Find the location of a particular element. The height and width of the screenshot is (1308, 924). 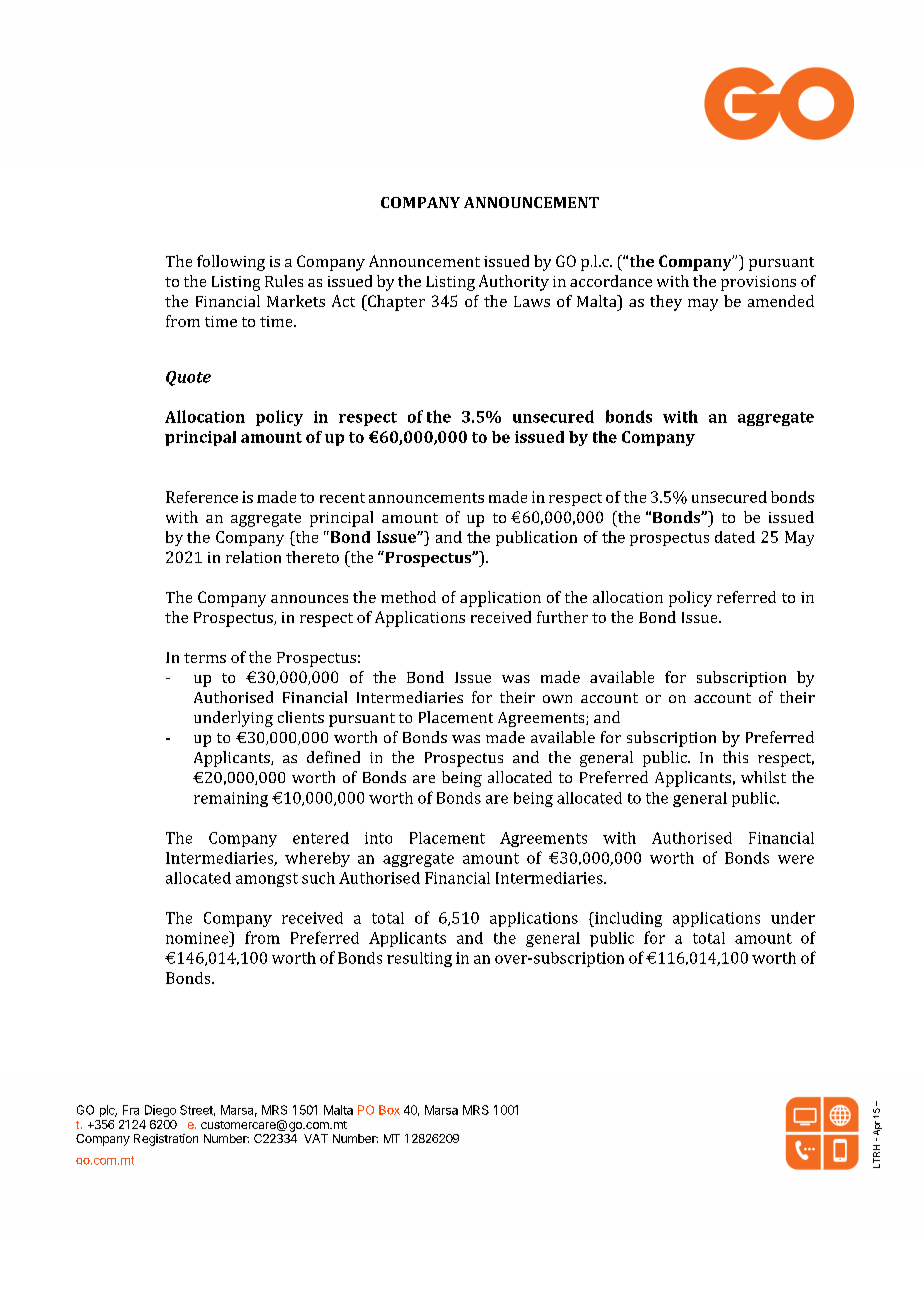

own is located at coordinates (557, 699).
